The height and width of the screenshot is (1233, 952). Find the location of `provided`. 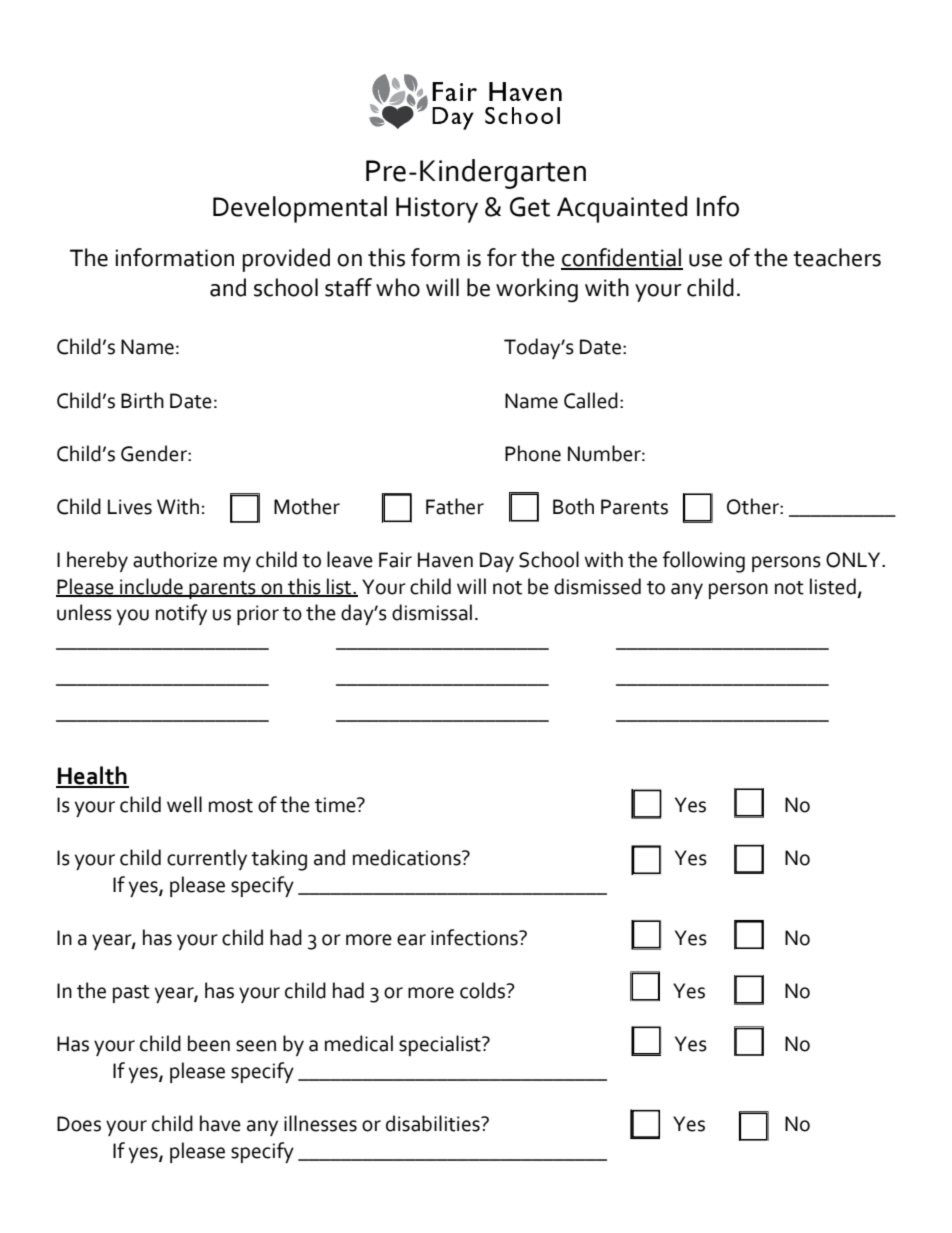

provided is located at coordinates (286, 260).
